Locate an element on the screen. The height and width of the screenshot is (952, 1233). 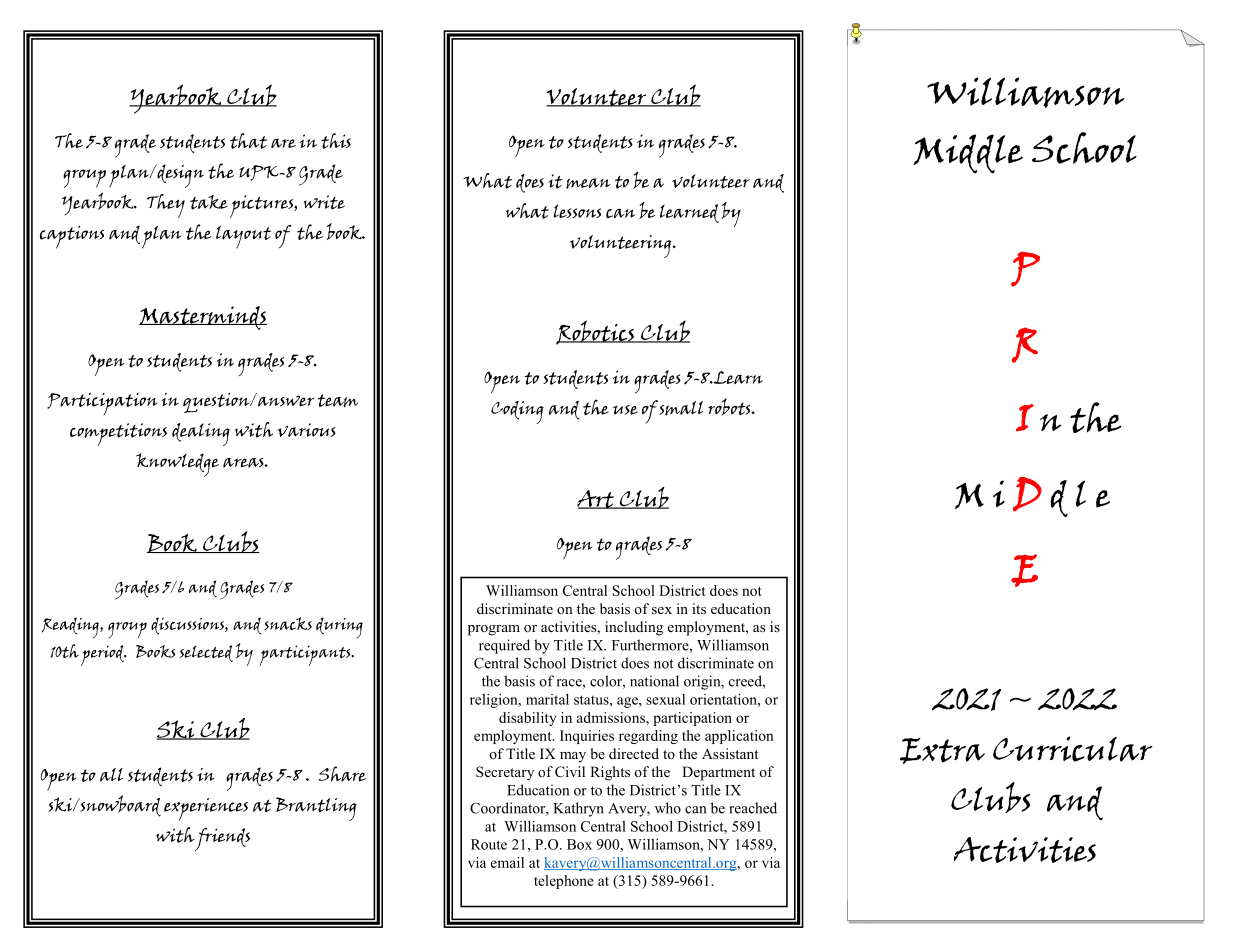
marital is located at coordinates (547, 699).
